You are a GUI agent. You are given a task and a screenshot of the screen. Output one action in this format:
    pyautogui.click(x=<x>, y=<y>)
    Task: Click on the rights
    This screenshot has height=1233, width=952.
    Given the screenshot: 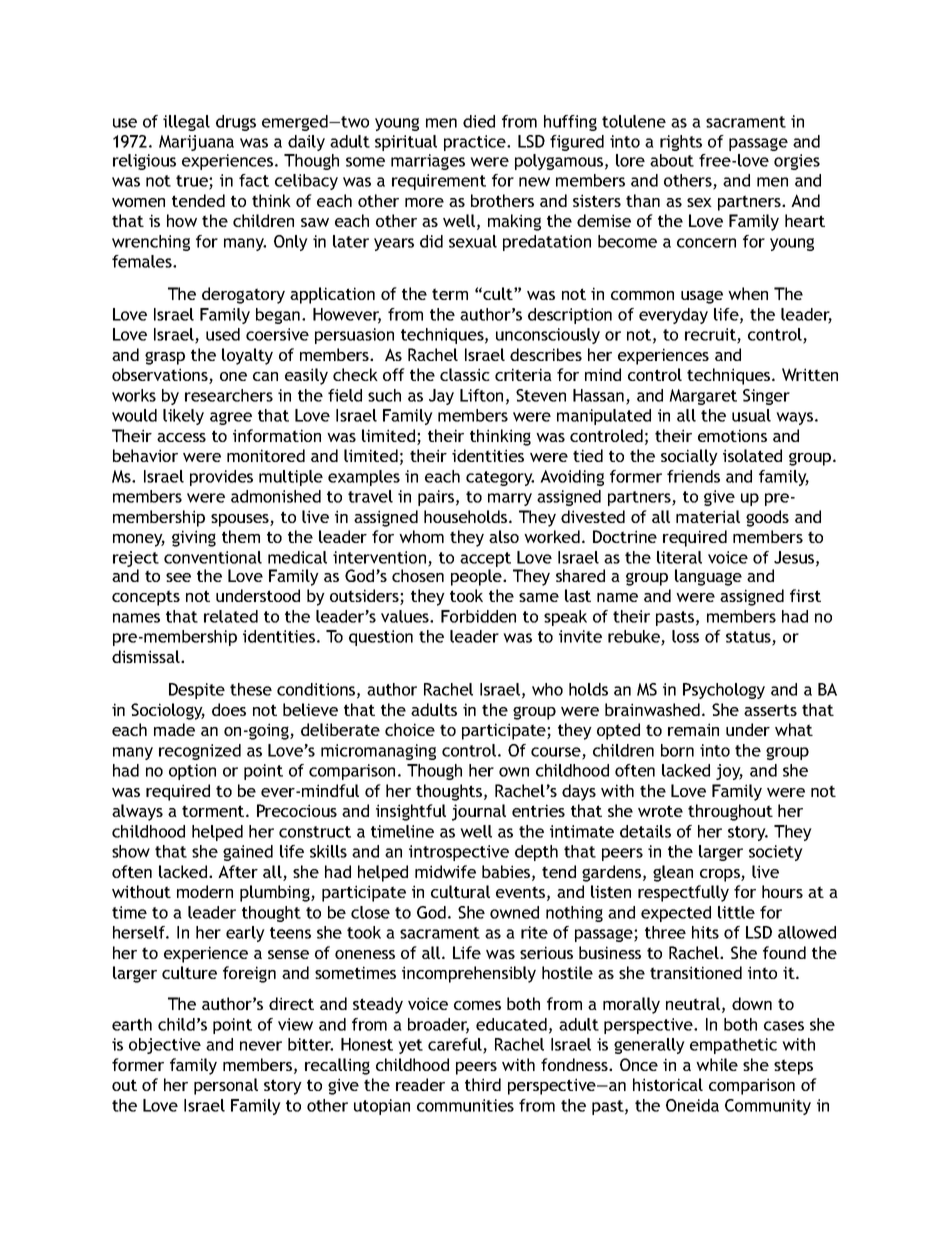 What is the action you would take?
    pyautogui.click(x=681, y=143)
